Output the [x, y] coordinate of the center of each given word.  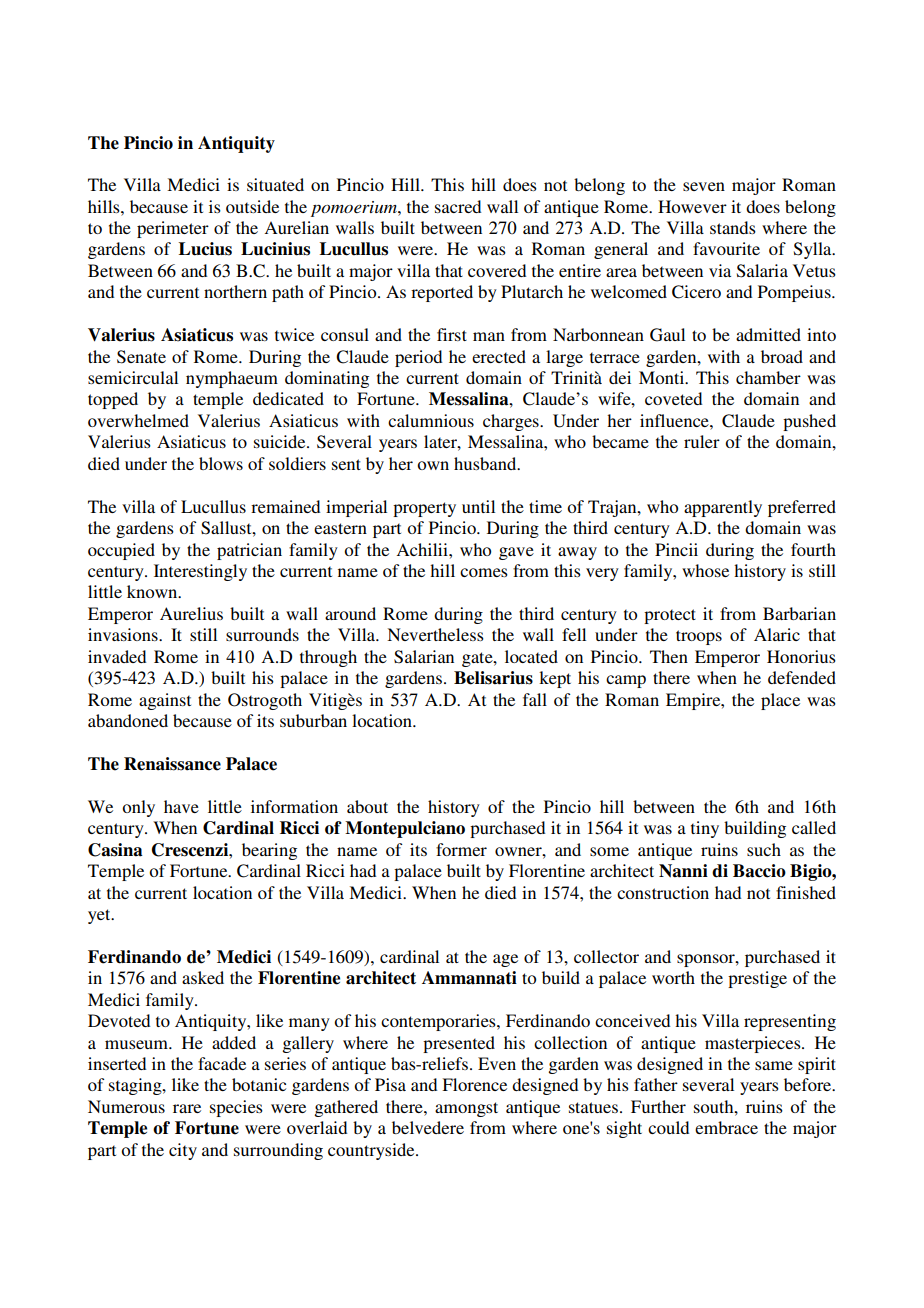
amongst [466, 1109]
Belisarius [493, 678]
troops [699, 637]
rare [187, 1108]
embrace [726, 1127]
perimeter [173, 229]
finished [806, 892]
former [461, 849]
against [165, 701]
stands [733, 227]
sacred [458, 206]
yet [100, 916]
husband [486, 463]
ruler [702, 441]
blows [221, 463]
